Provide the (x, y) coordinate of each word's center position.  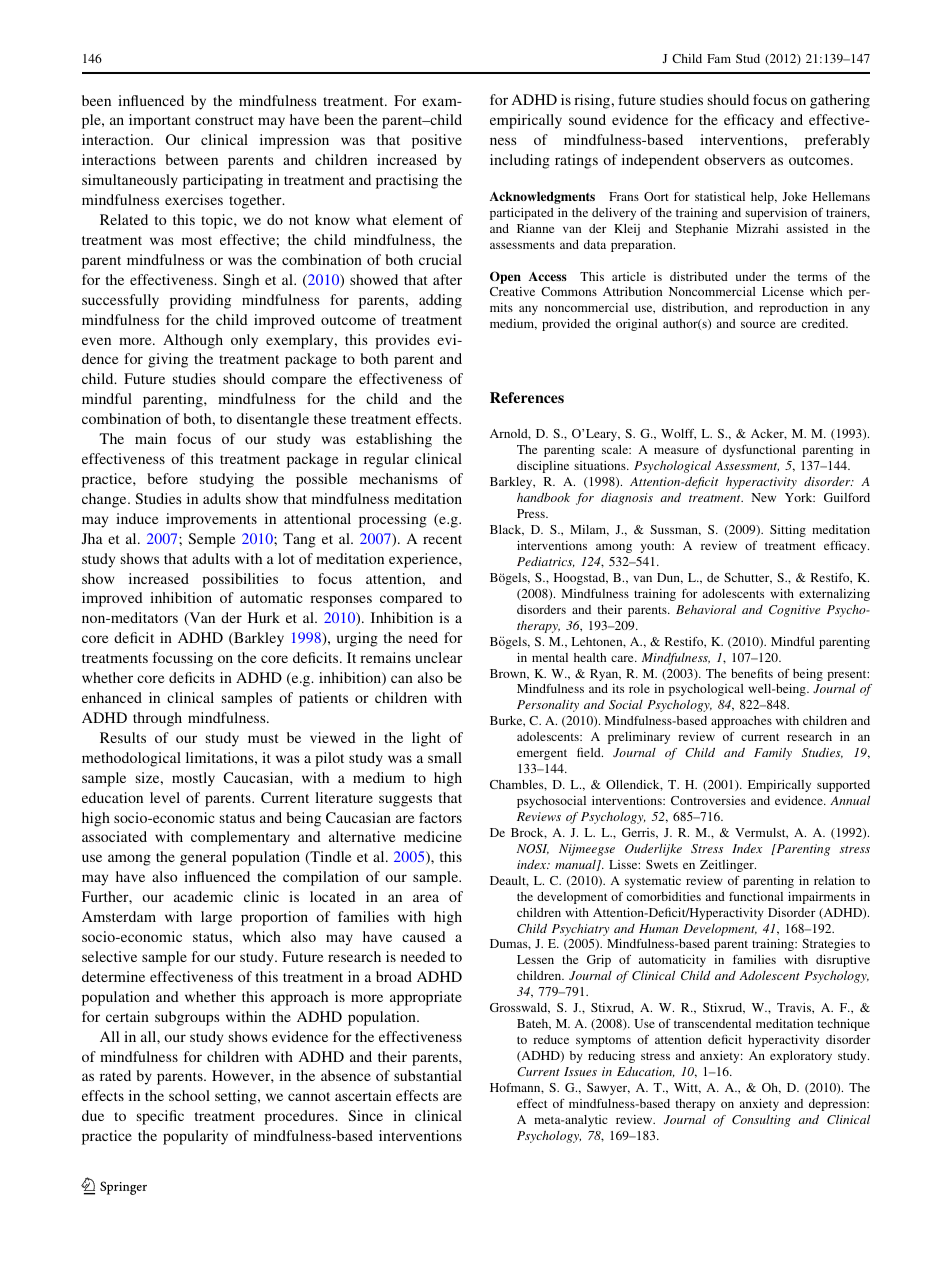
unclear (439, 657)
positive (437, 141)
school (189, 1095)
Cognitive (794, 611)
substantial (428, 1075)
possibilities (240, 580)
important (160, 121)
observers (734, 159)
